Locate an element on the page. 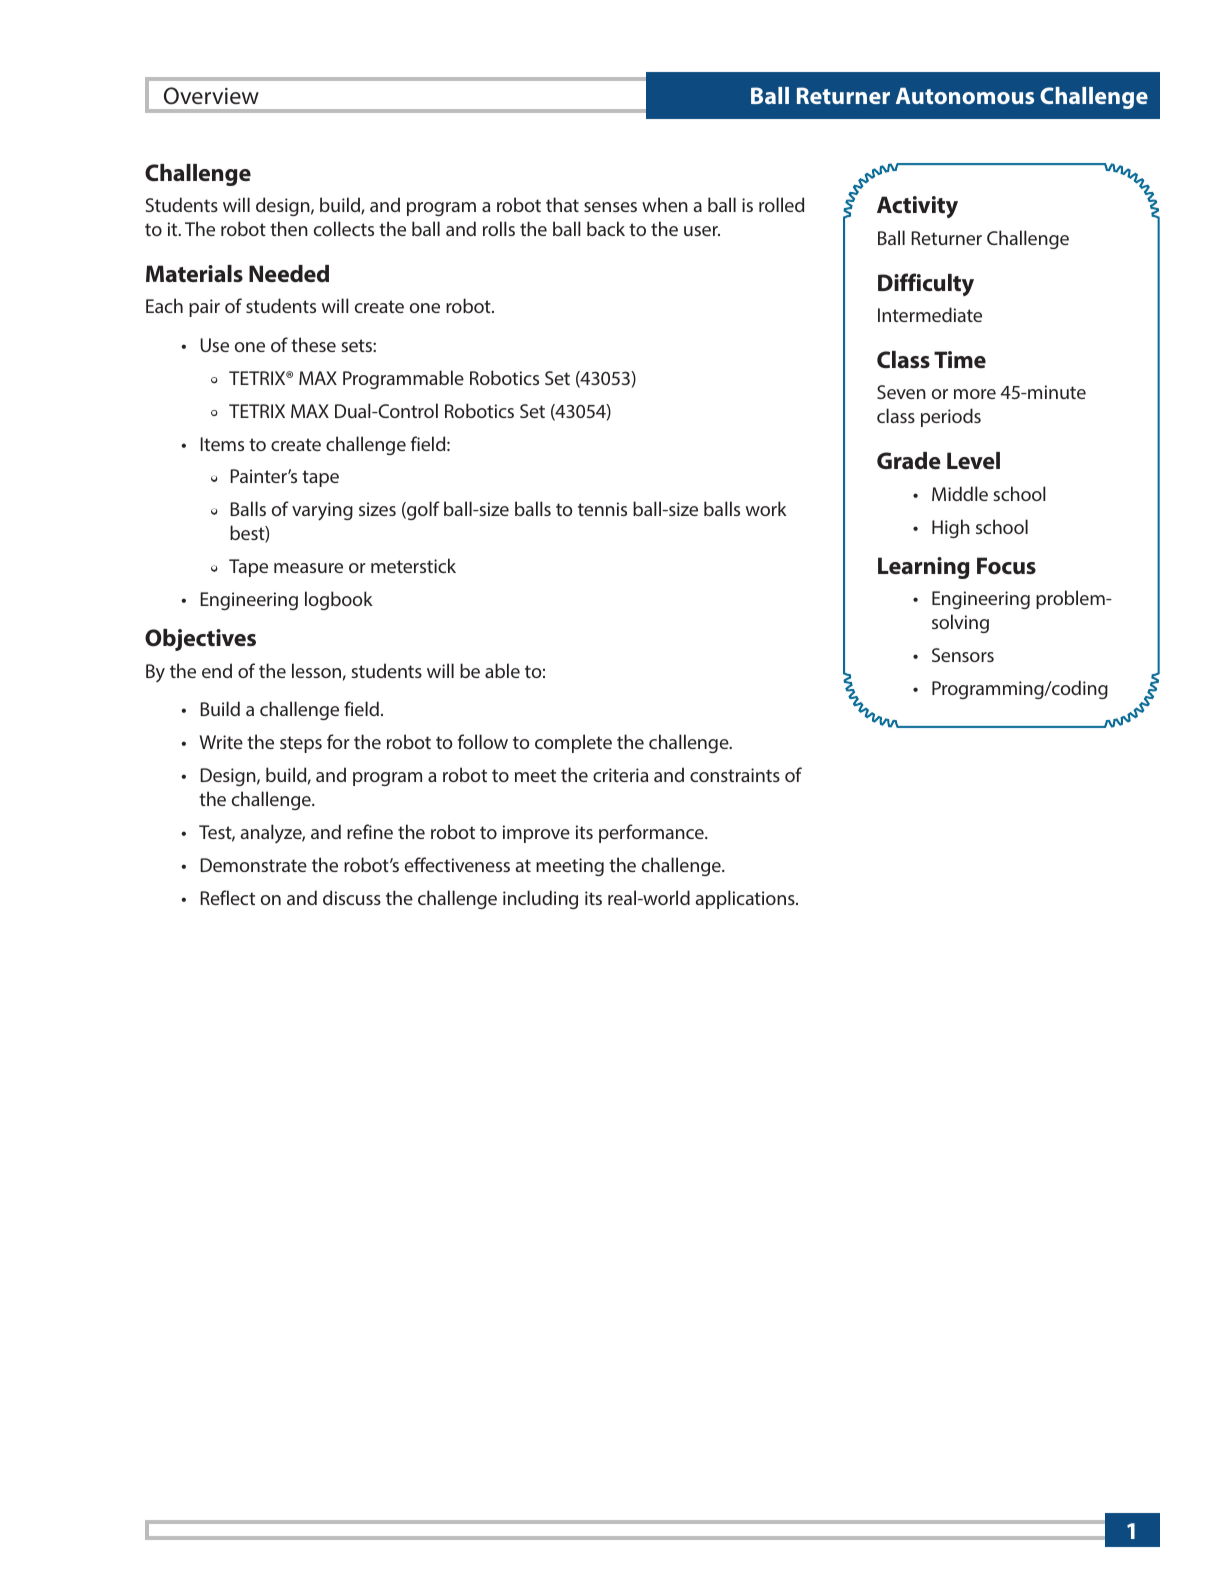 This document has width=1232, height=1594. Middle is located at coordinates (960, 493).
